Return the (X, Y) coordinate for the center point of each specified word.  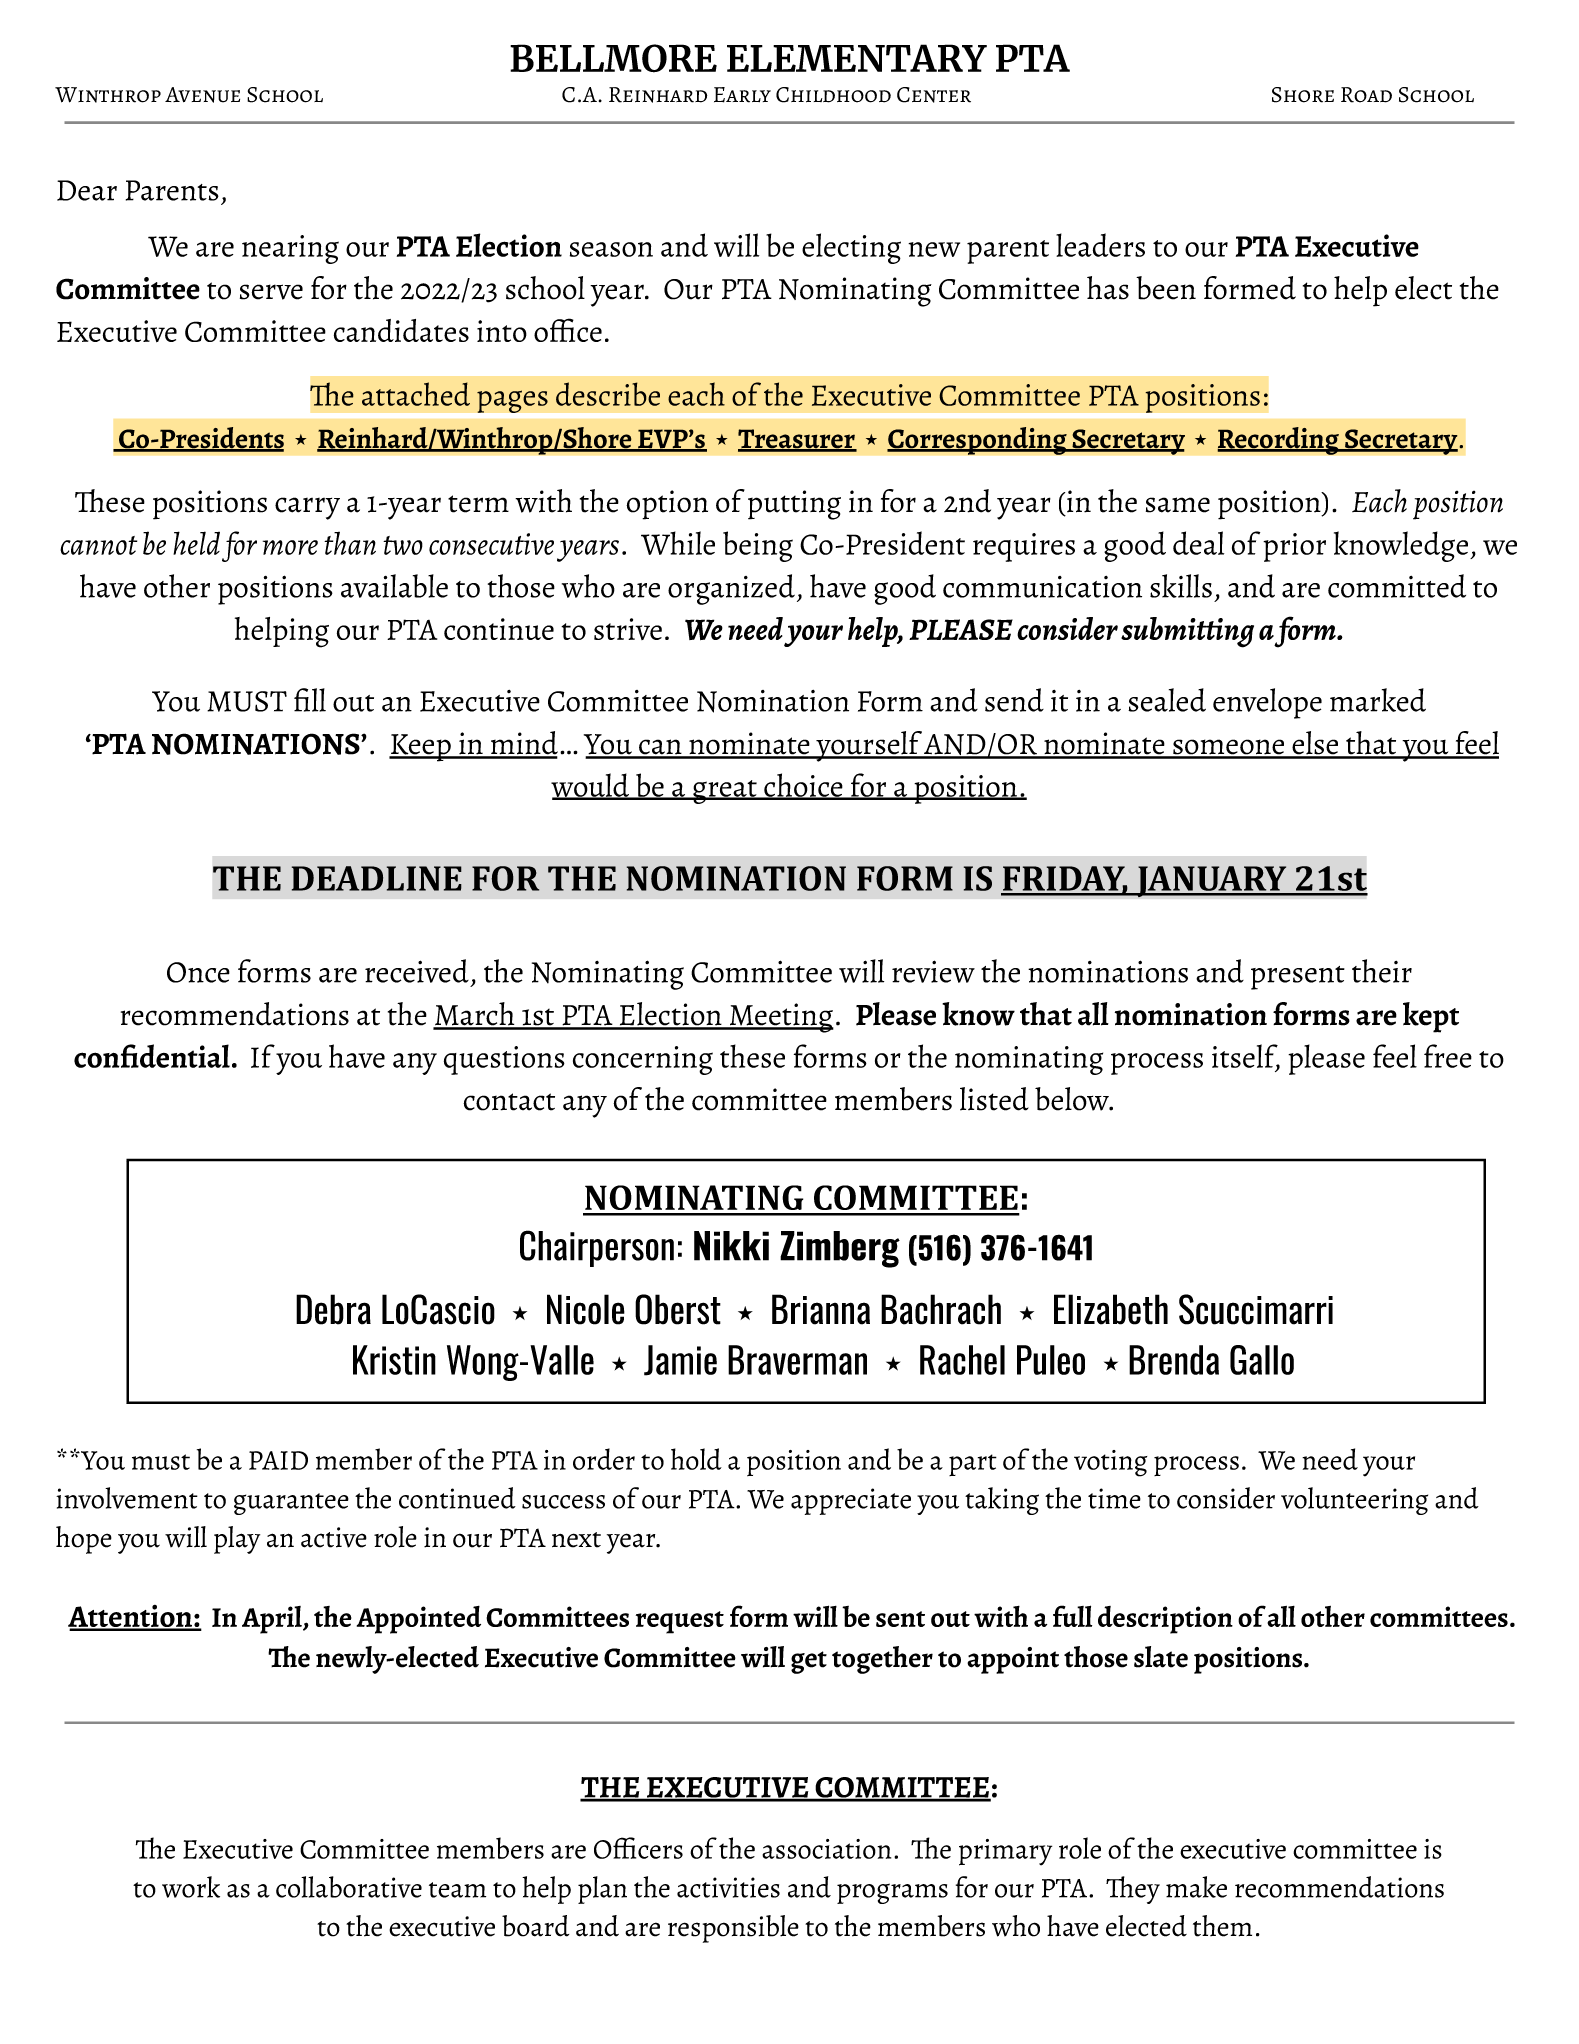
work (191, 1887)
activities (728, 1887)
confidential (152, 1056)
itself (1246, 1057)
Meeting (781, 1018)
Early (742, 95)
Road (1366, 95)
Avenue (202, 95)
